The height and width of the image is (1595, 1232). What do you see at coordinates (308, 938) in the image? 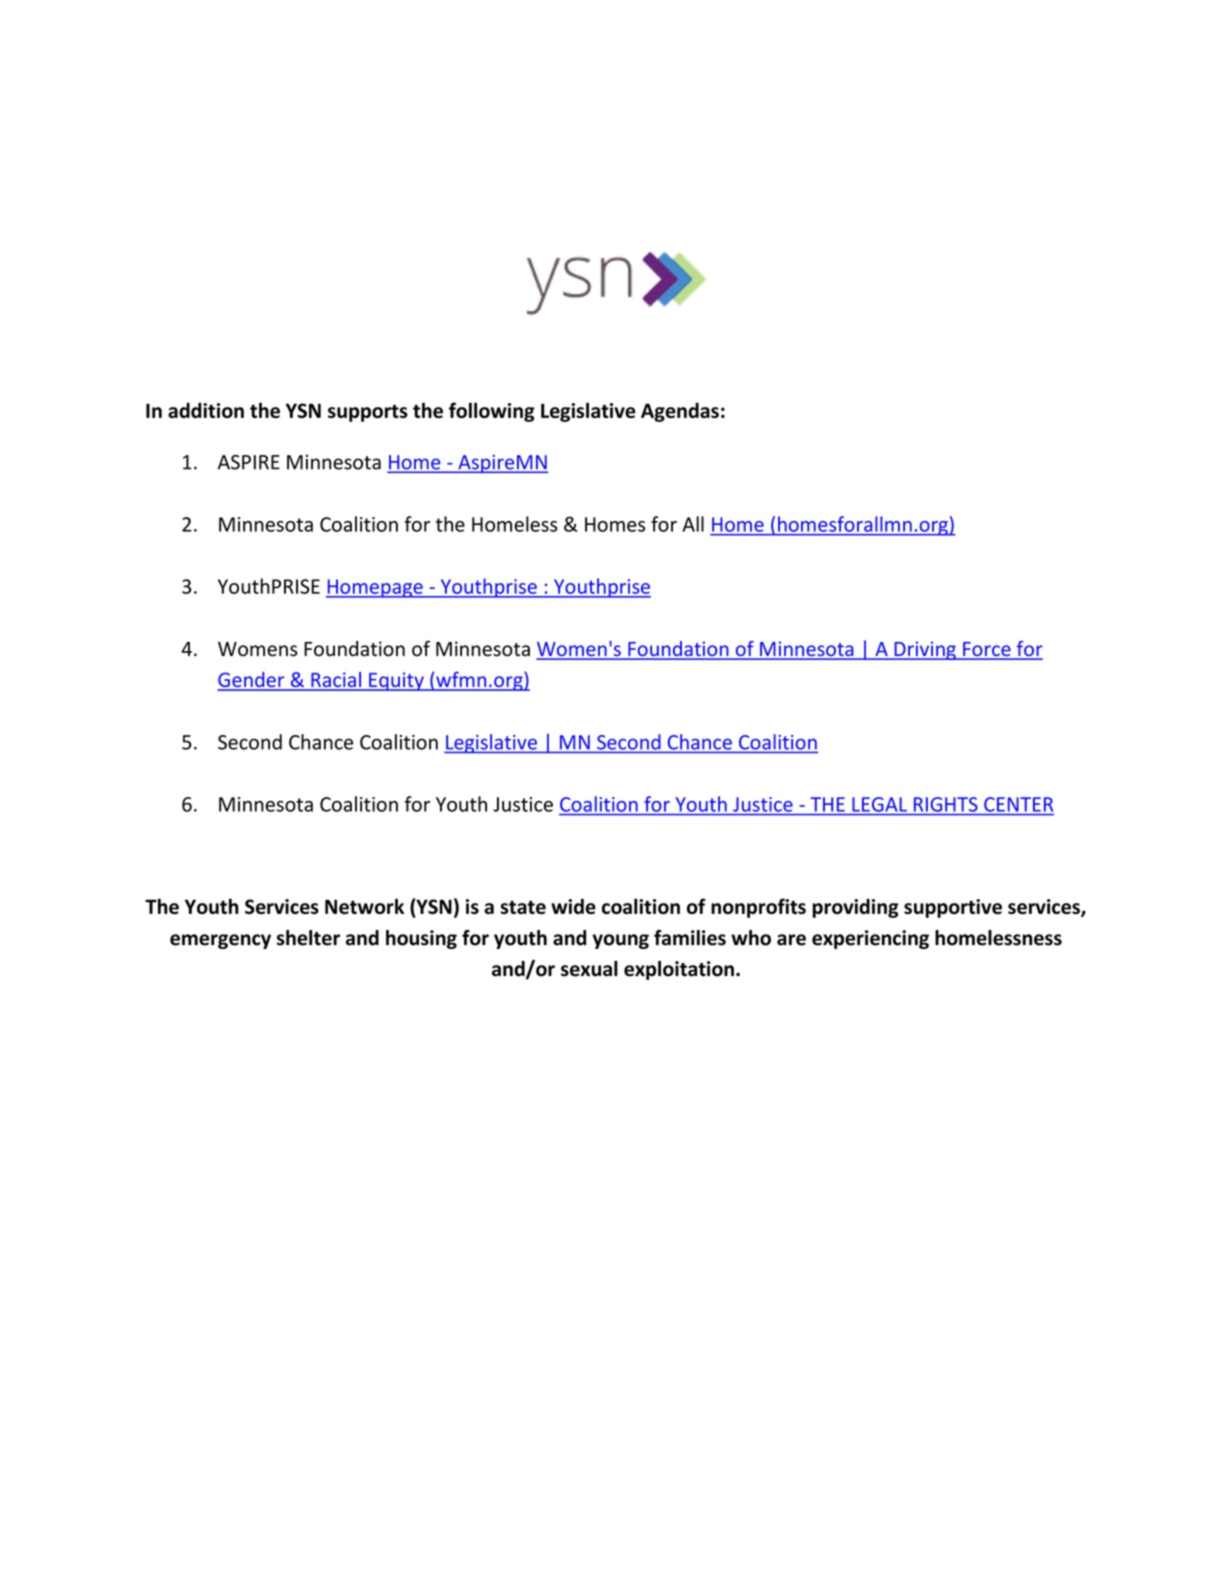
I see `shelter` at bounding box center [308, 938].
